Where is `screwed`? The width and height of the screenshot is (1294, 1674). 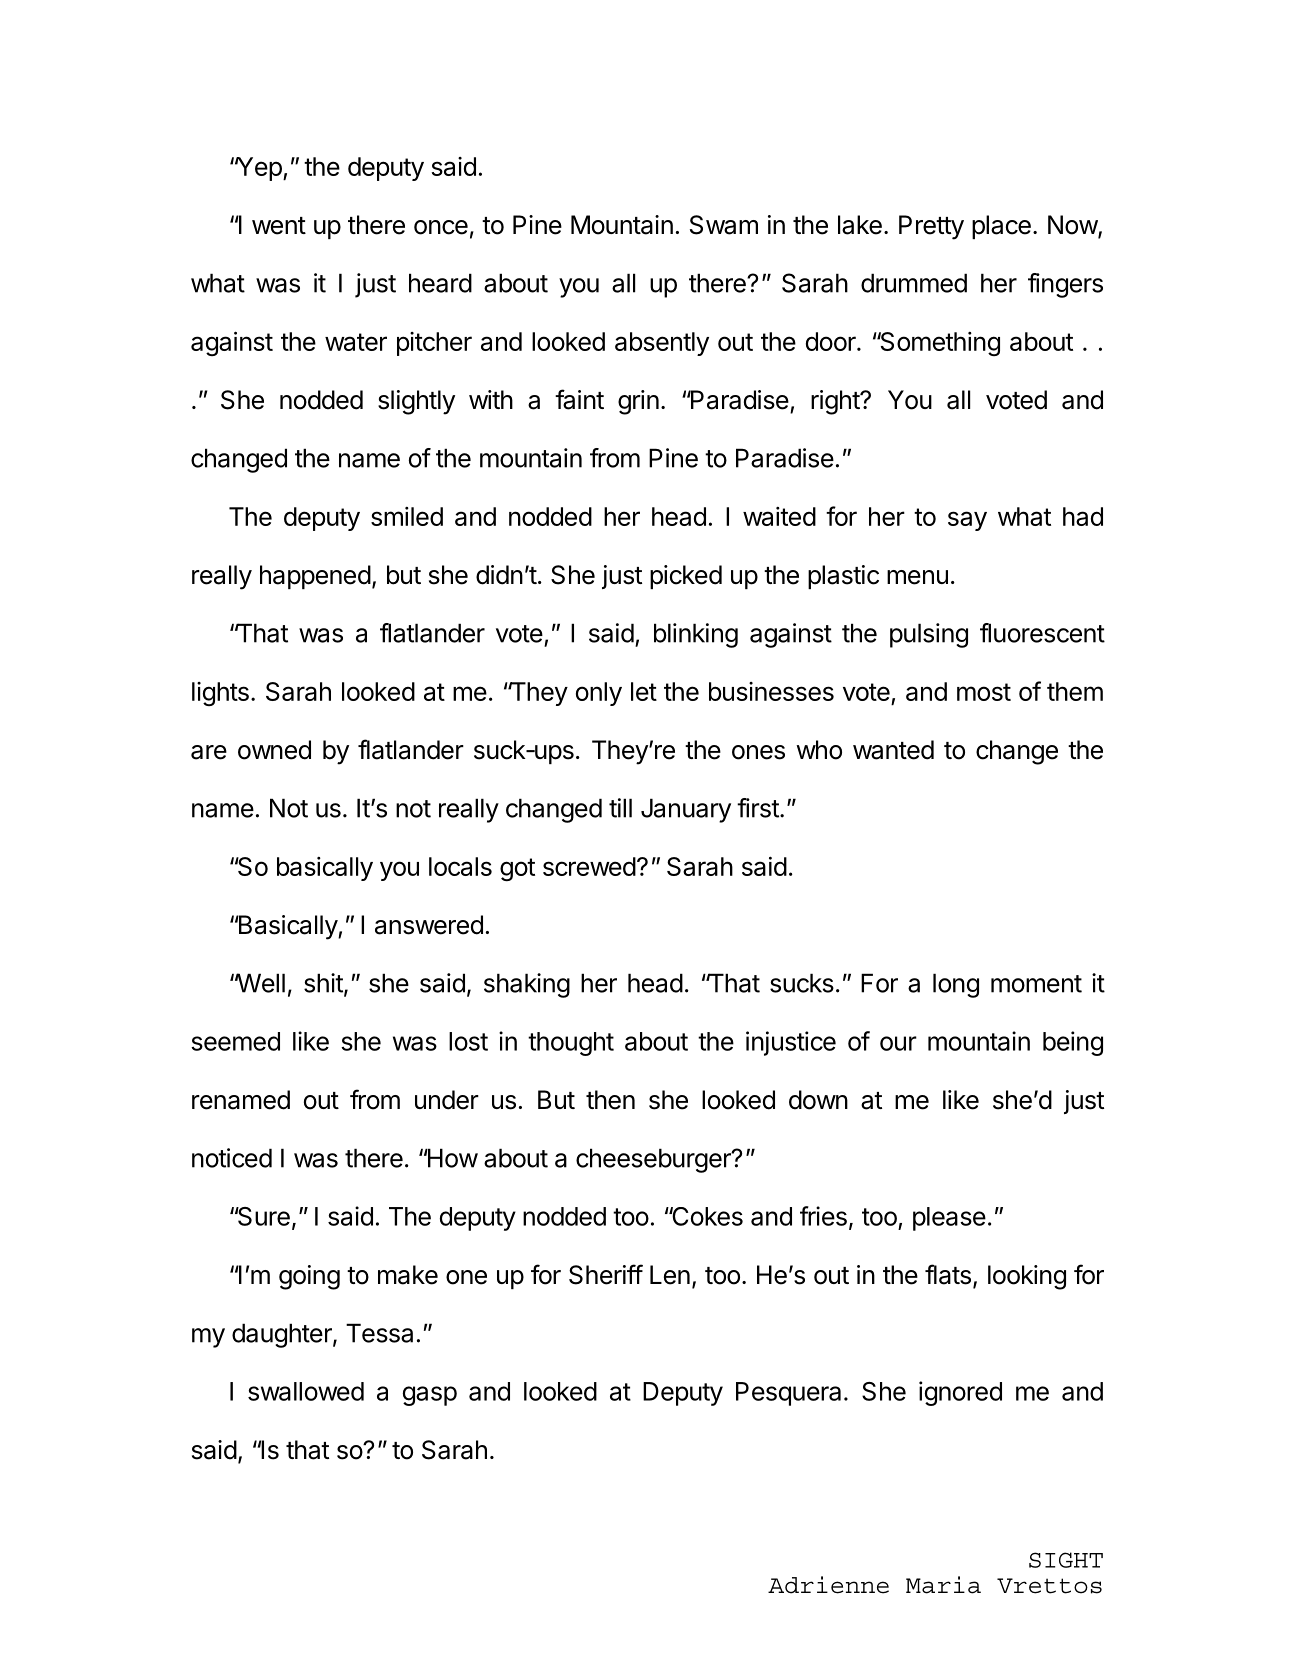
screwed is located at coordinates (589, 866).
